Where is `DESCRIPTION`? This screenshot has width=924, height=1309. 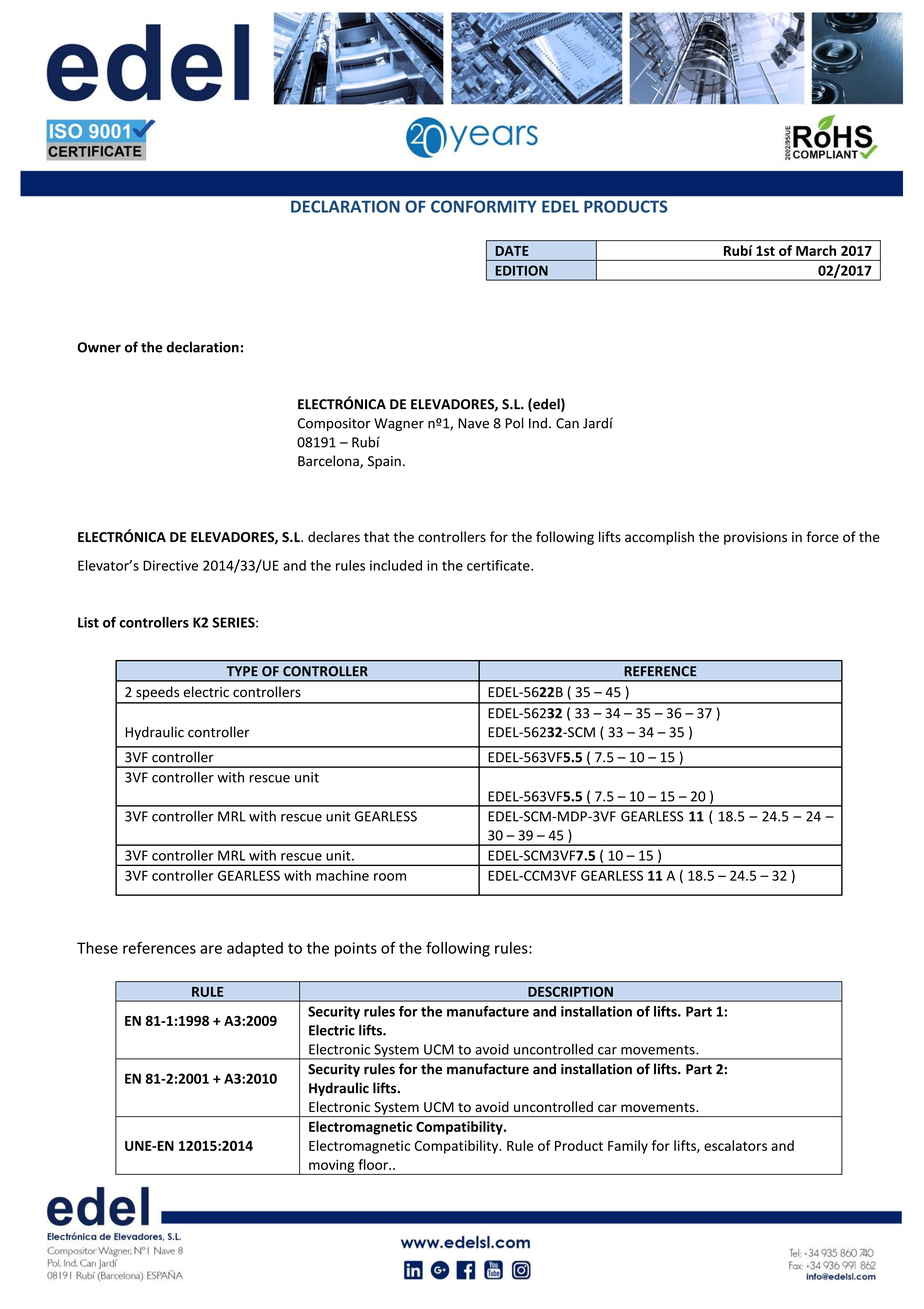
DESCRIPTION is located at coordinates (570, 992).
